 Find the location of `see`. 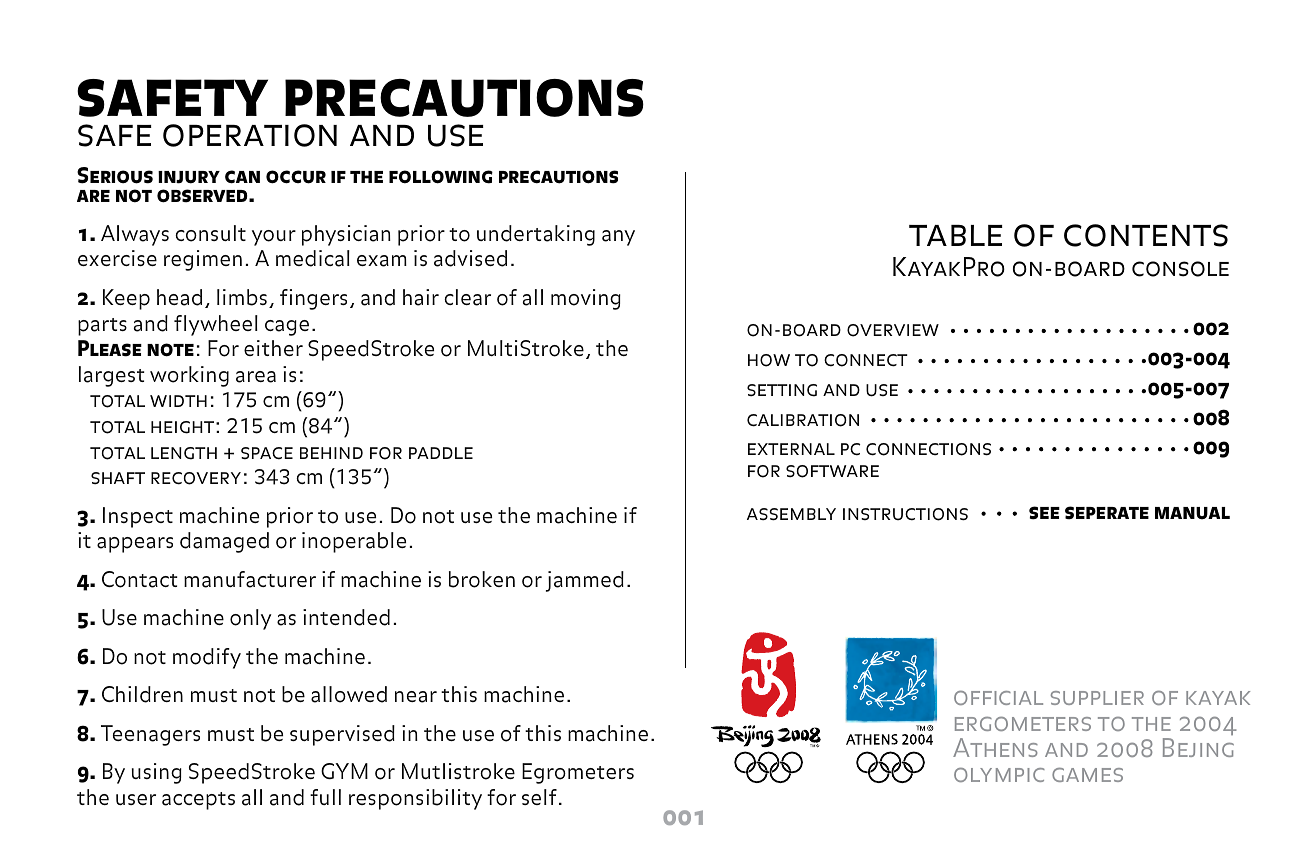

see is located at coordinates (1044, 513).
